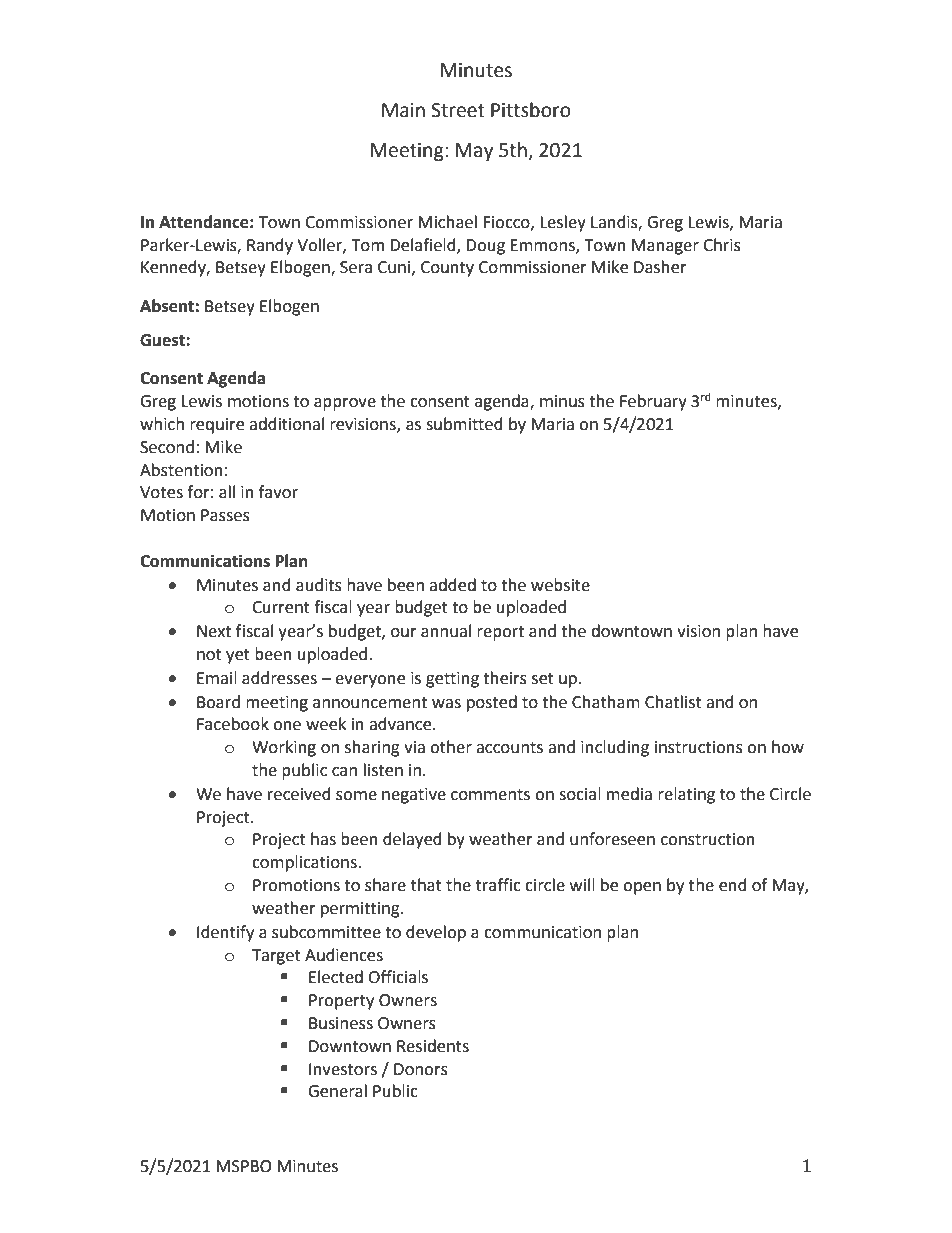 The width and height of the document is (952, 1233). Describe the element at coordinates (281, 607) in the document. I see `Current` at that location.
